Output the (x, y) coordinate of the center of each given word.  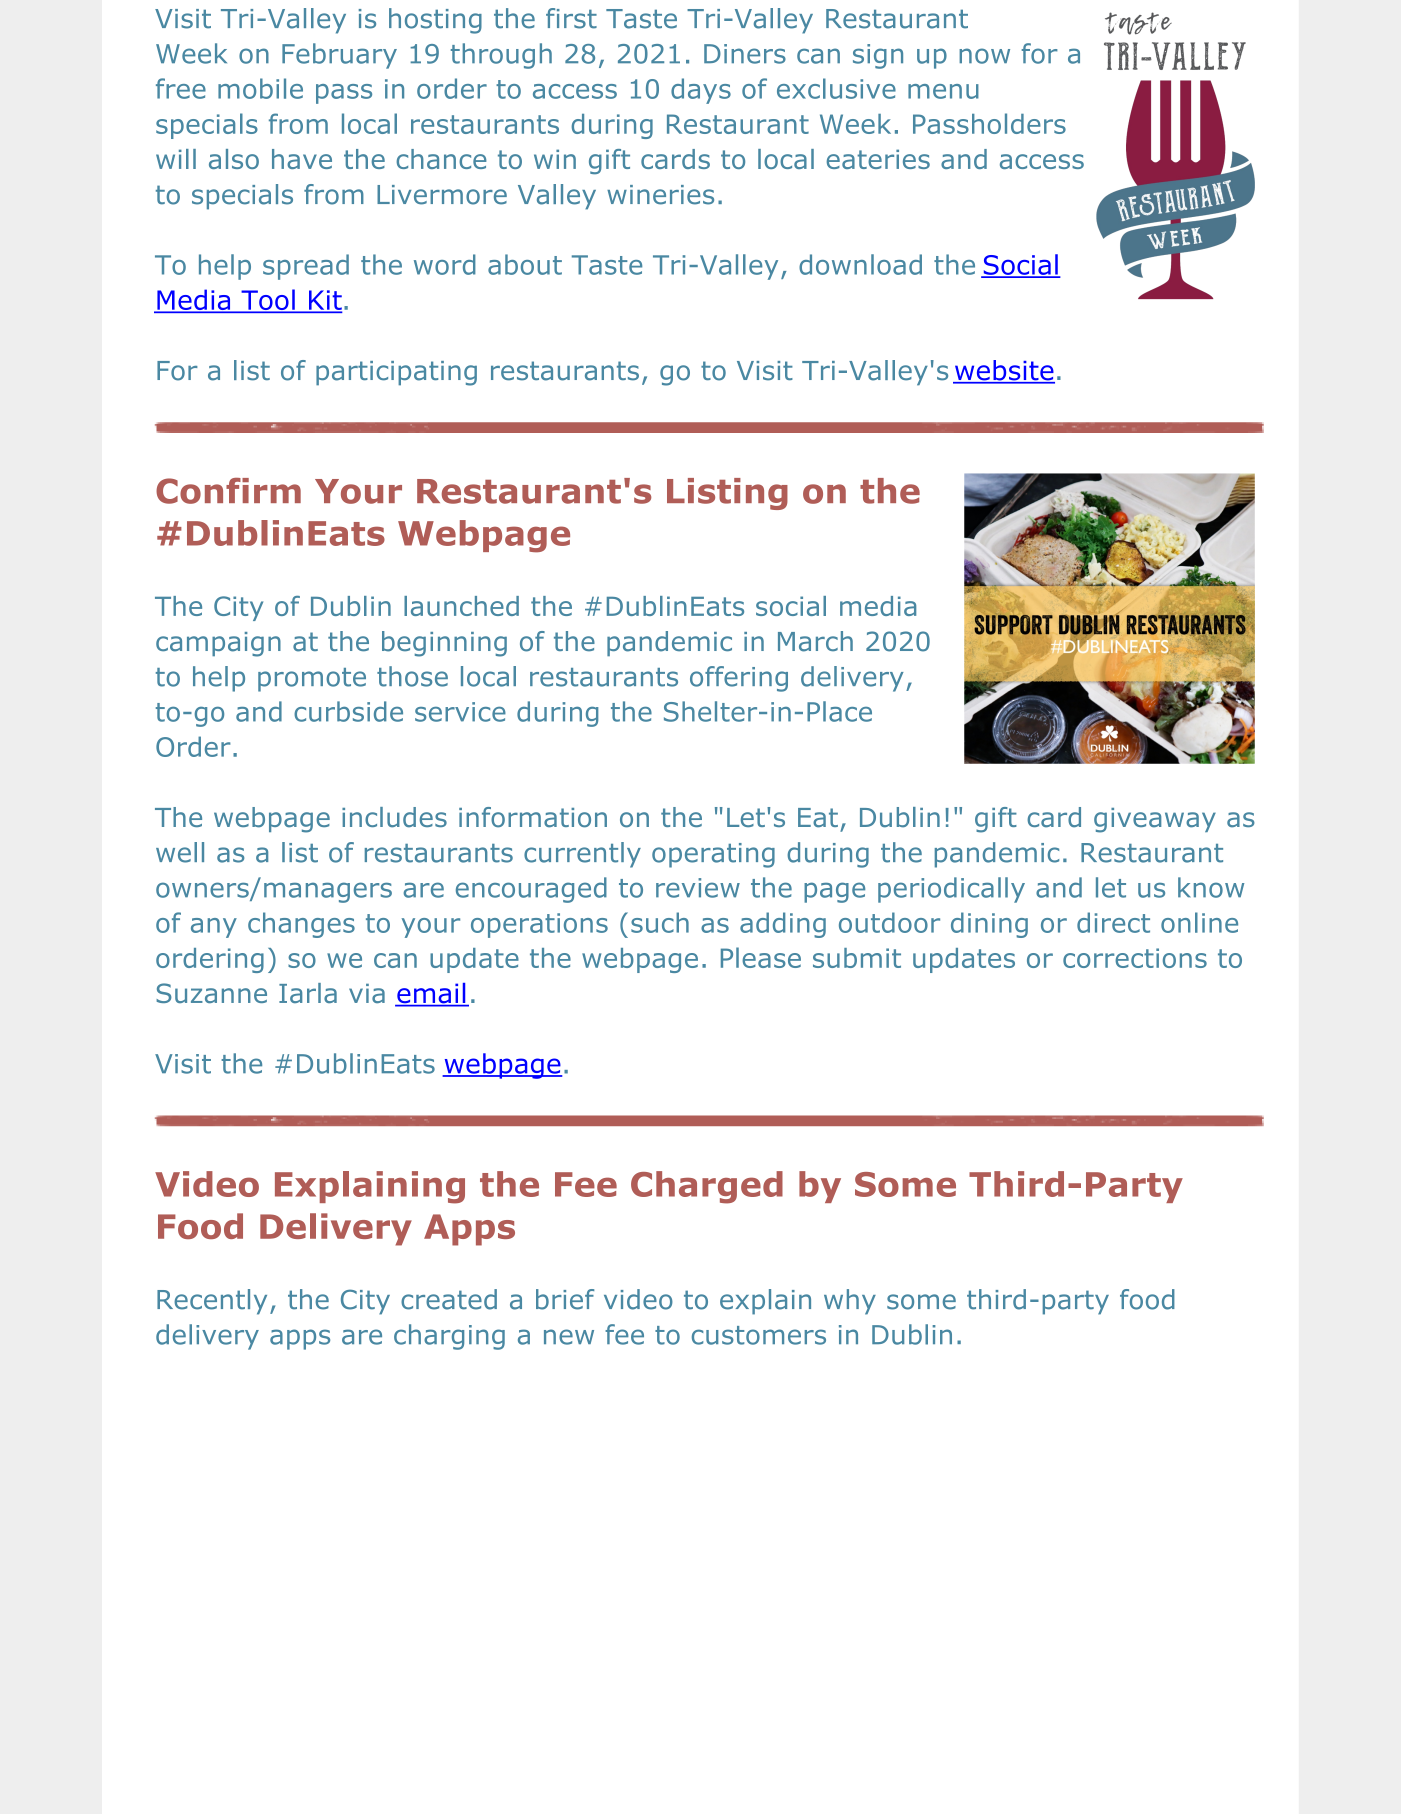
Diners (745, 54)
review (698, 888)
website (1004, 371)
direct (1113, 922)
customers (759, 1335)
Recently (212, 1302)
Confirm (228, 491)
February (339, 56)
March (815, 641)
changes (301, 925)
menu (943, 91)
